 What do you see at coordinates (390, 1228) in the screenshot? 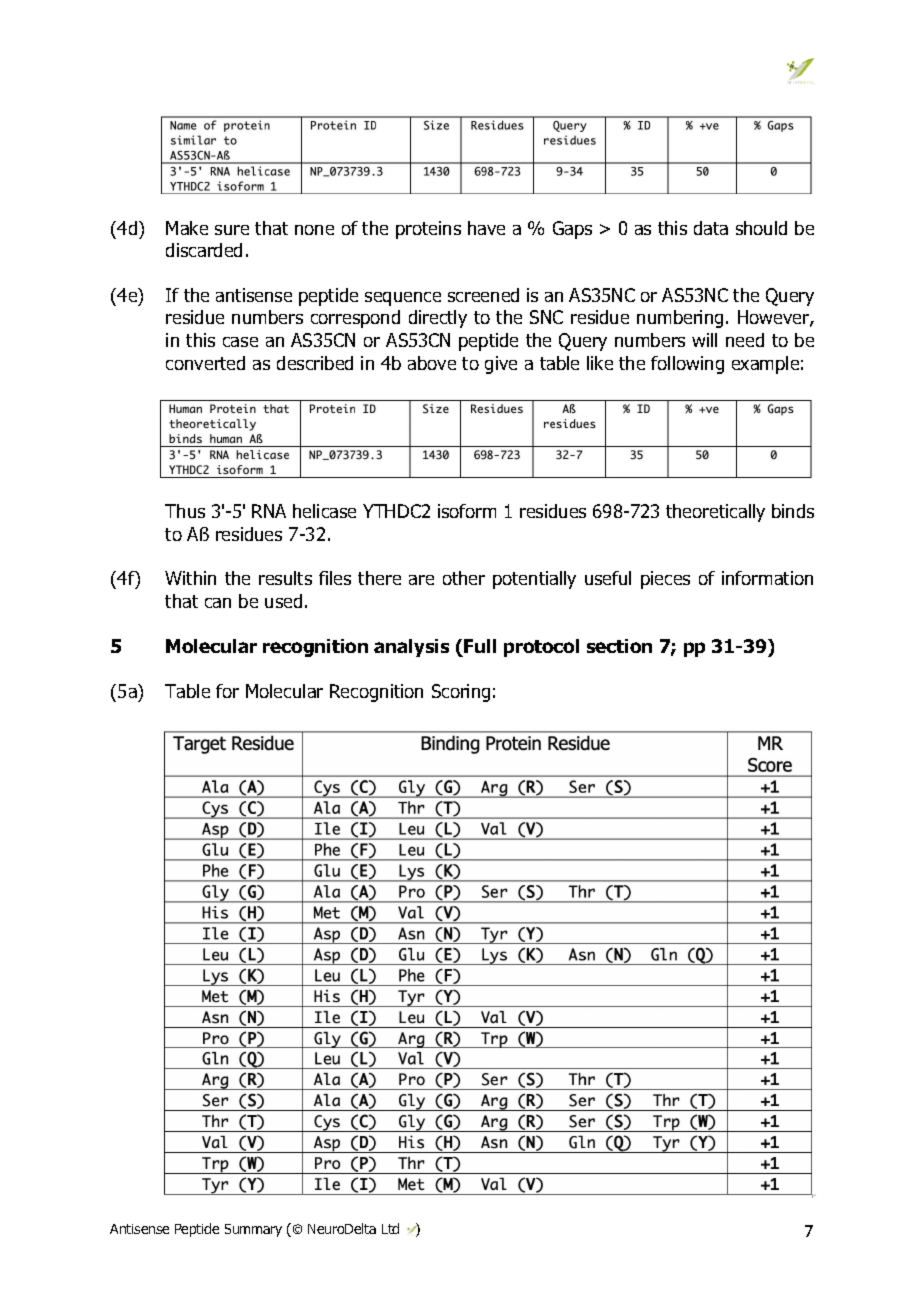
I see `Ltd` at bounding box center [390, 1228].
